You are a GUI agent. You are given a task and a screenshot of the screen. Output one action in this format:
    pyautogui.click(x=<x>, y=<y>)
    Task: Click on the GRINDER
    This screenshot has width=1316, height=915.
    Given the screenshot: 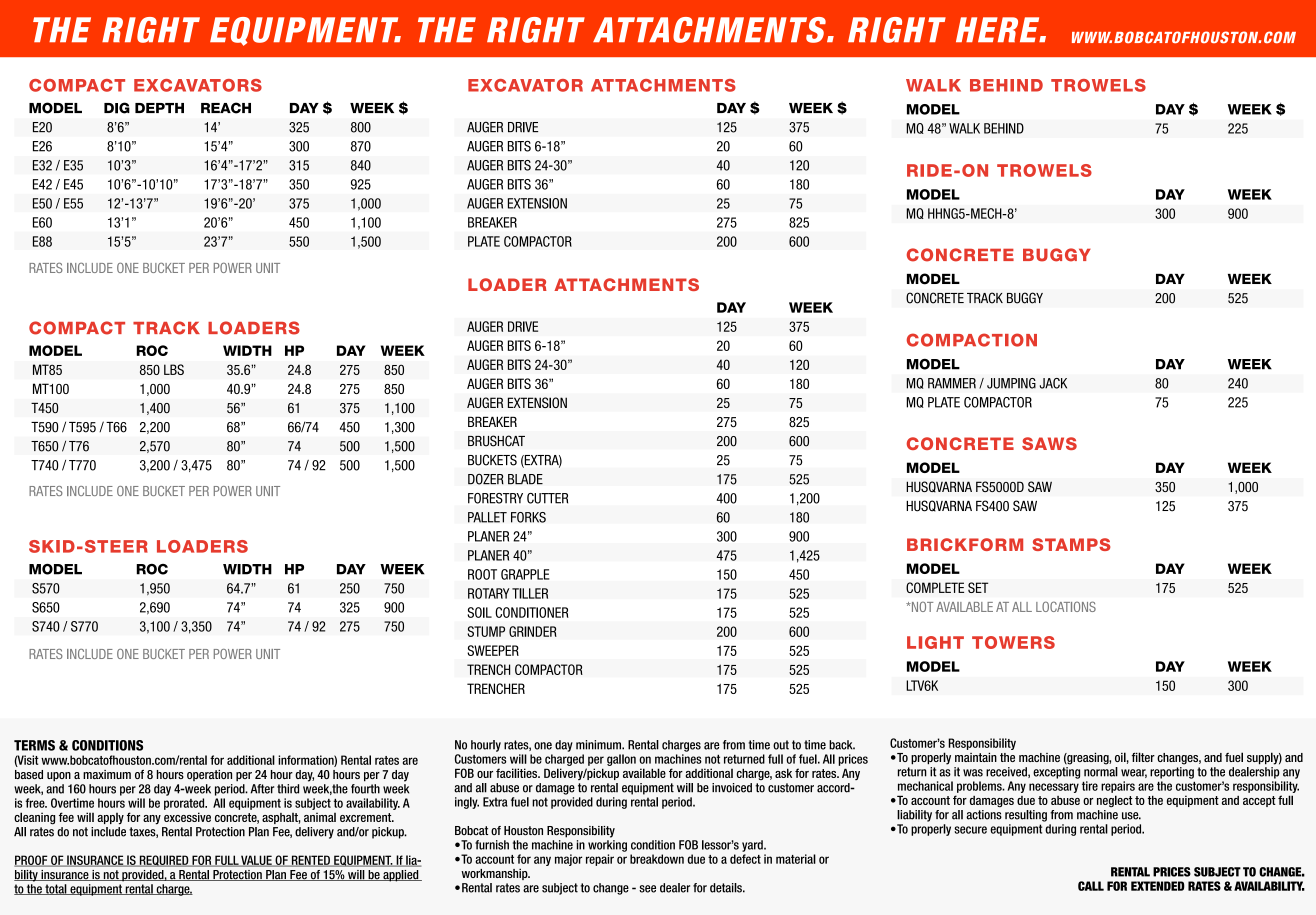 What is the action you would take?
    pyautogui.click(x=533, y=631)
